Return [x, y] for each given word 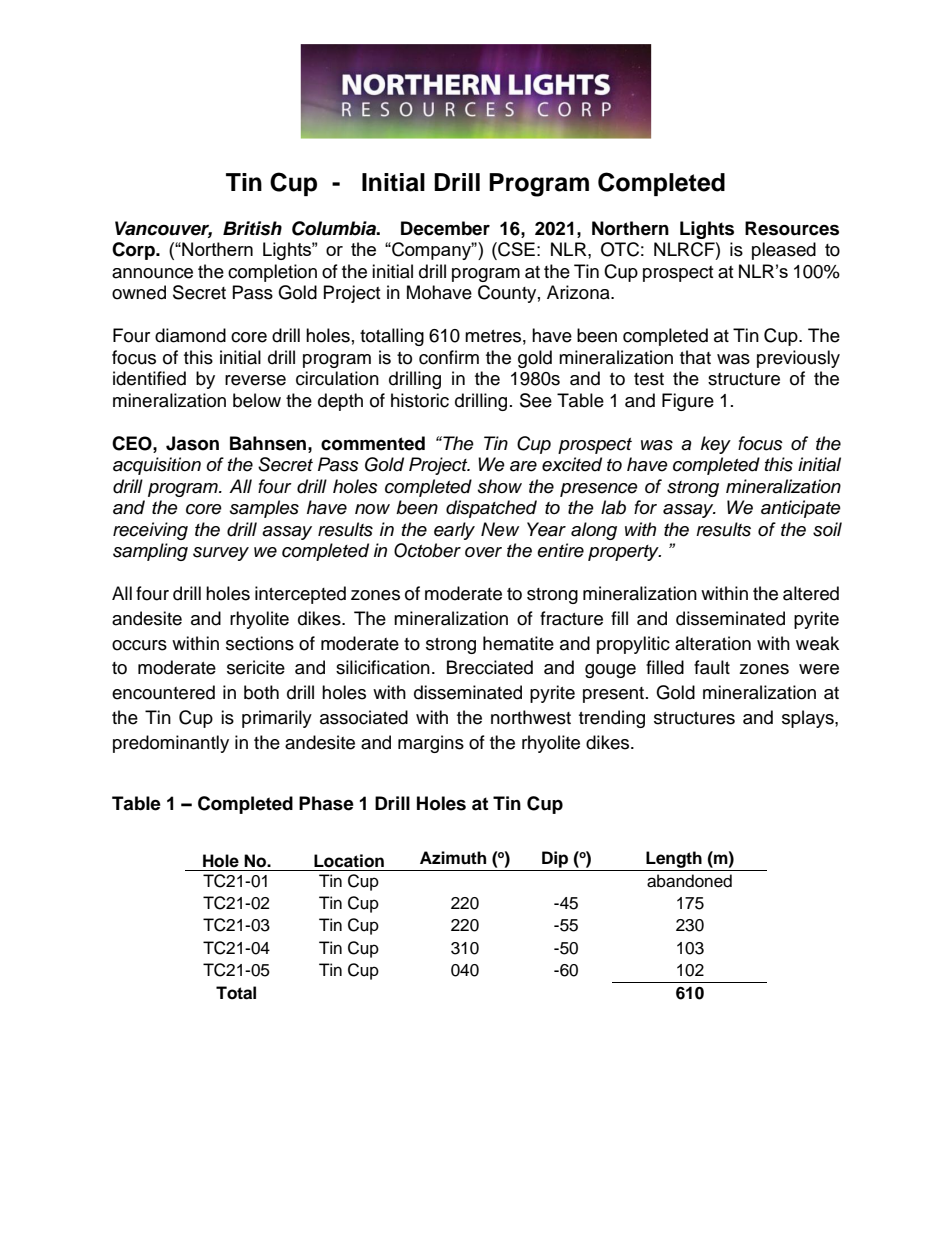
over [483, 552]
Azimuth [453, 858]
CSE [515, 249]
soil [827, 529]
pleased [784, 251]
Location [349, 861]
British [252, 228]
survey [221, 554]
